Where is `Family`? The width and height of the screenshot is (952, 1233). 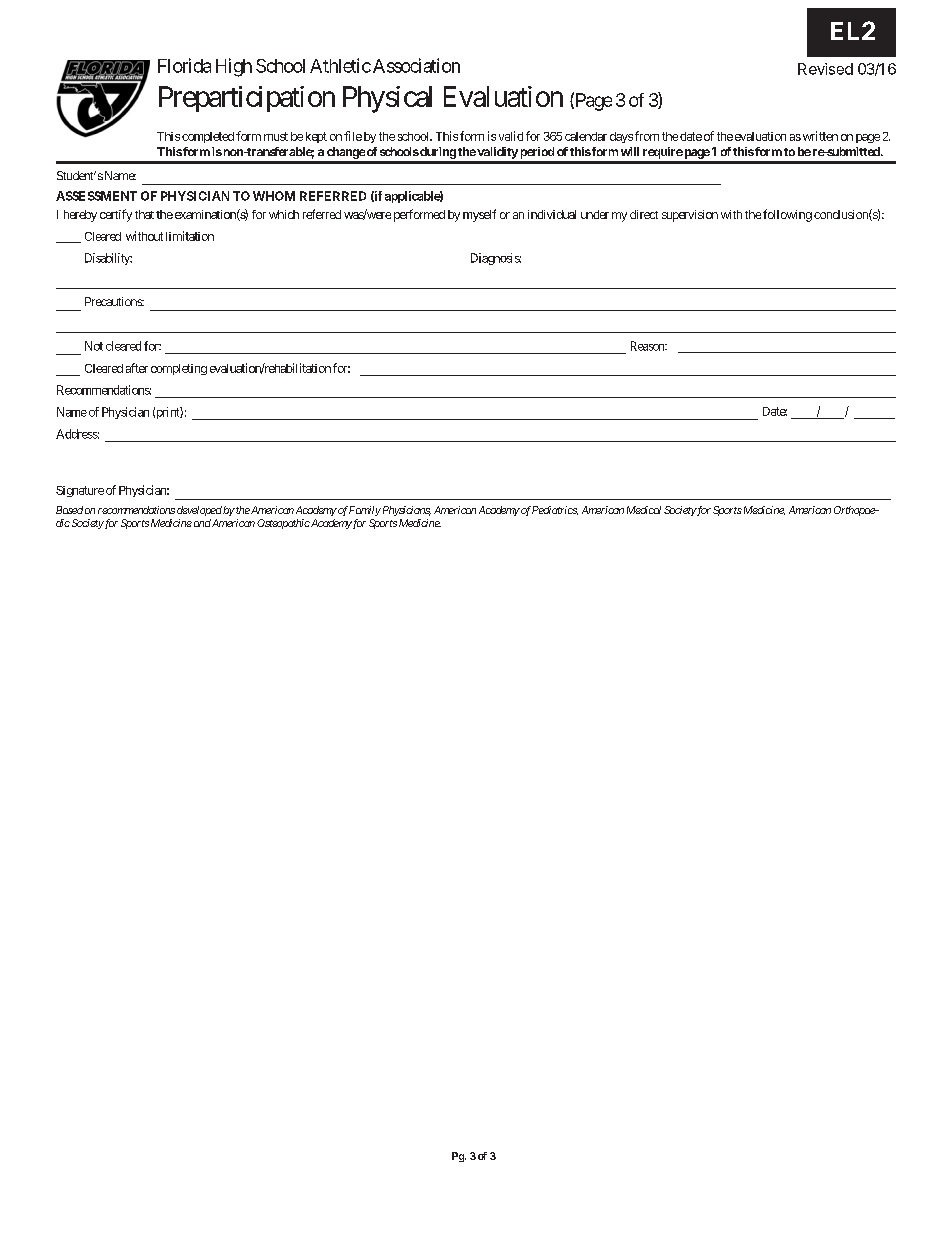 Family is located at coordinates (365, 511).
